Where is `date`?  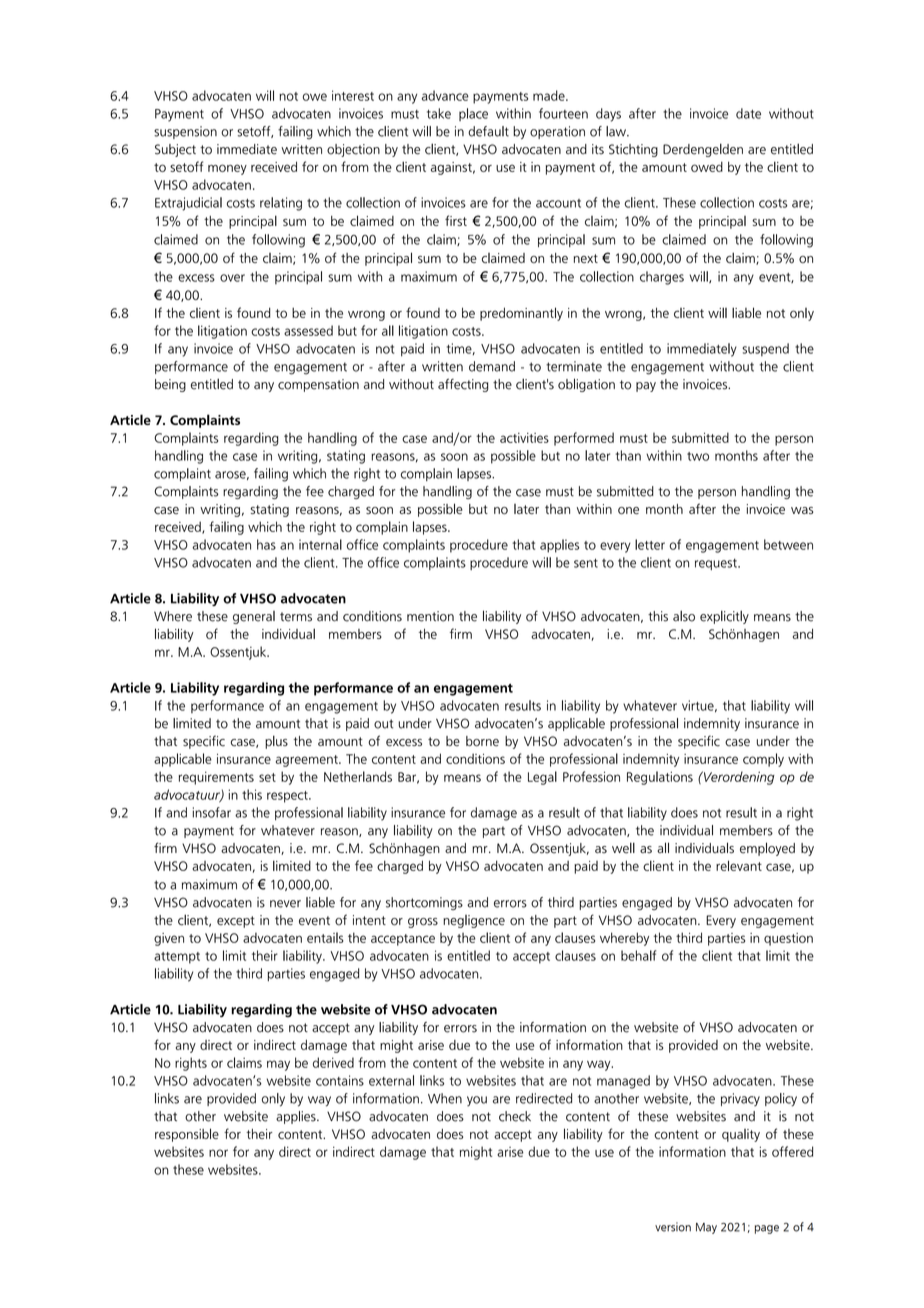
date is located at coordinates (748, 113).
